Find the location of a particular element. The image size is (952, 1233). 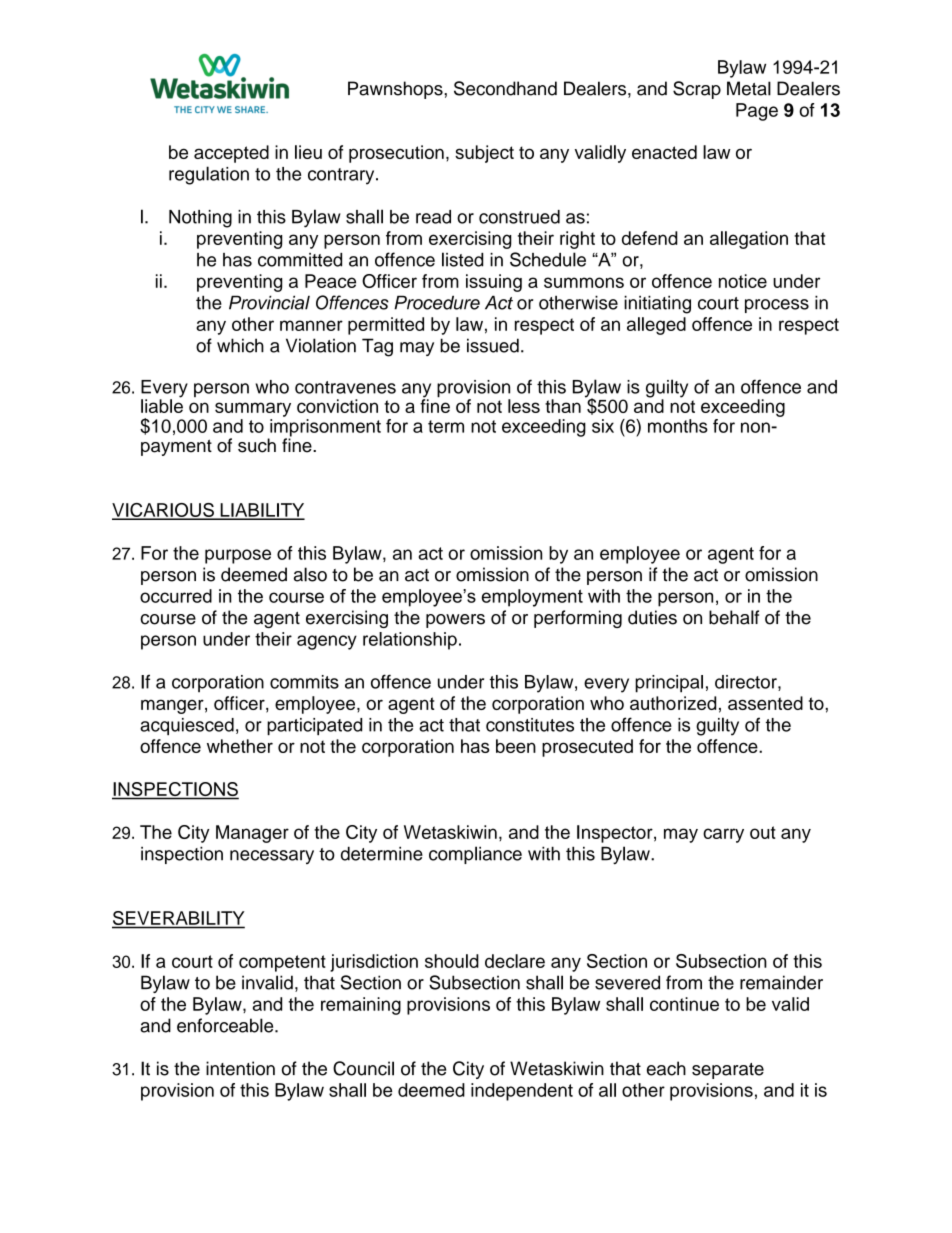

intention is located at coordinates (240, 1068).
